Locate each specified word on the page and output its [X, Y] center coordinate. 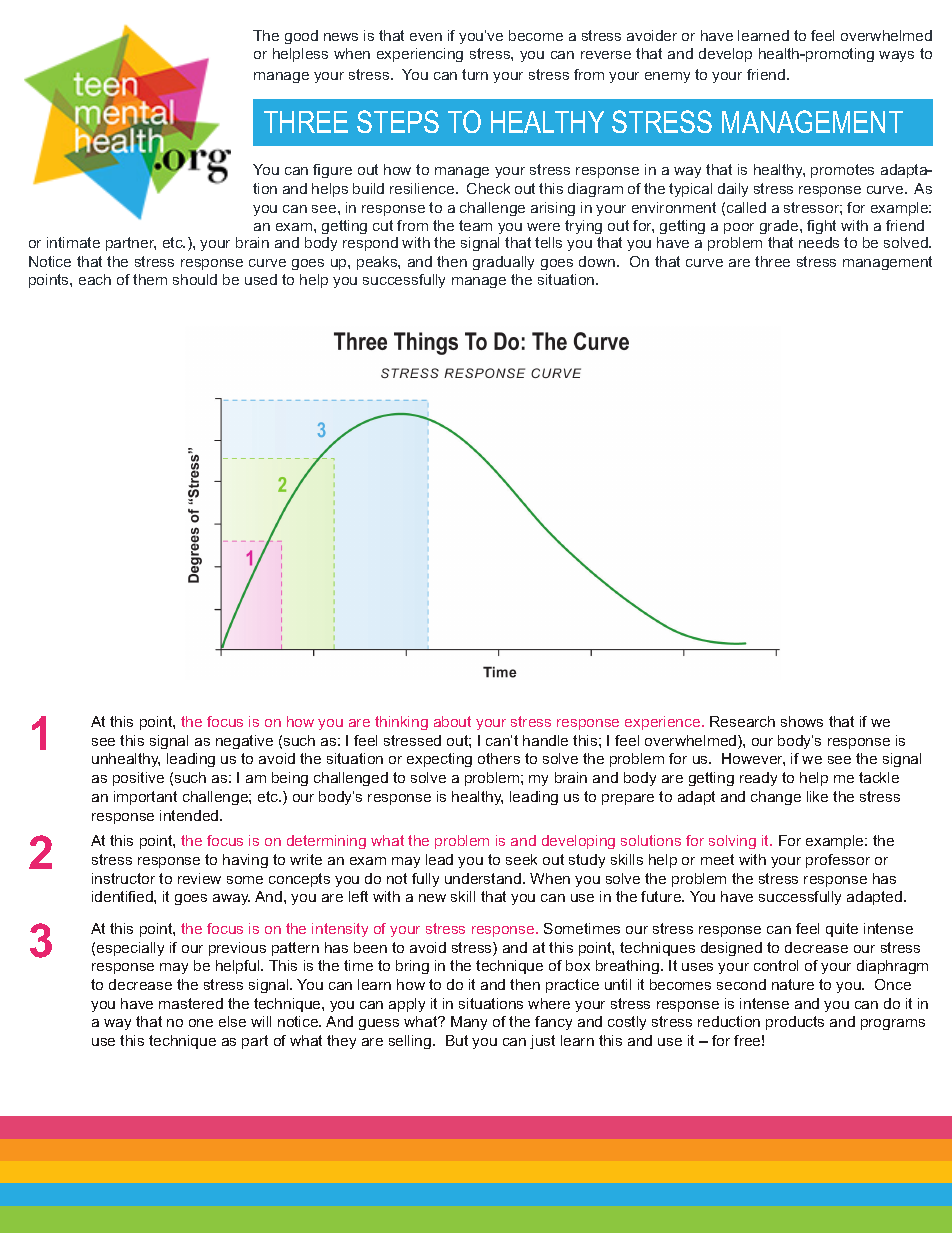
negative [244, 742]
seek [521, 859]
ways [896, 56]
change [776, 798]
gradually [503, 263]
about [452, 721]
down [598, 261]
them [150, 279]
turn [475, 74]
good [301, 37]
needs [819, 242]
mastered [191, 1003]
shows [802, 721]
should [195, 279]
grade [780, 229]
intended [190, 815]
